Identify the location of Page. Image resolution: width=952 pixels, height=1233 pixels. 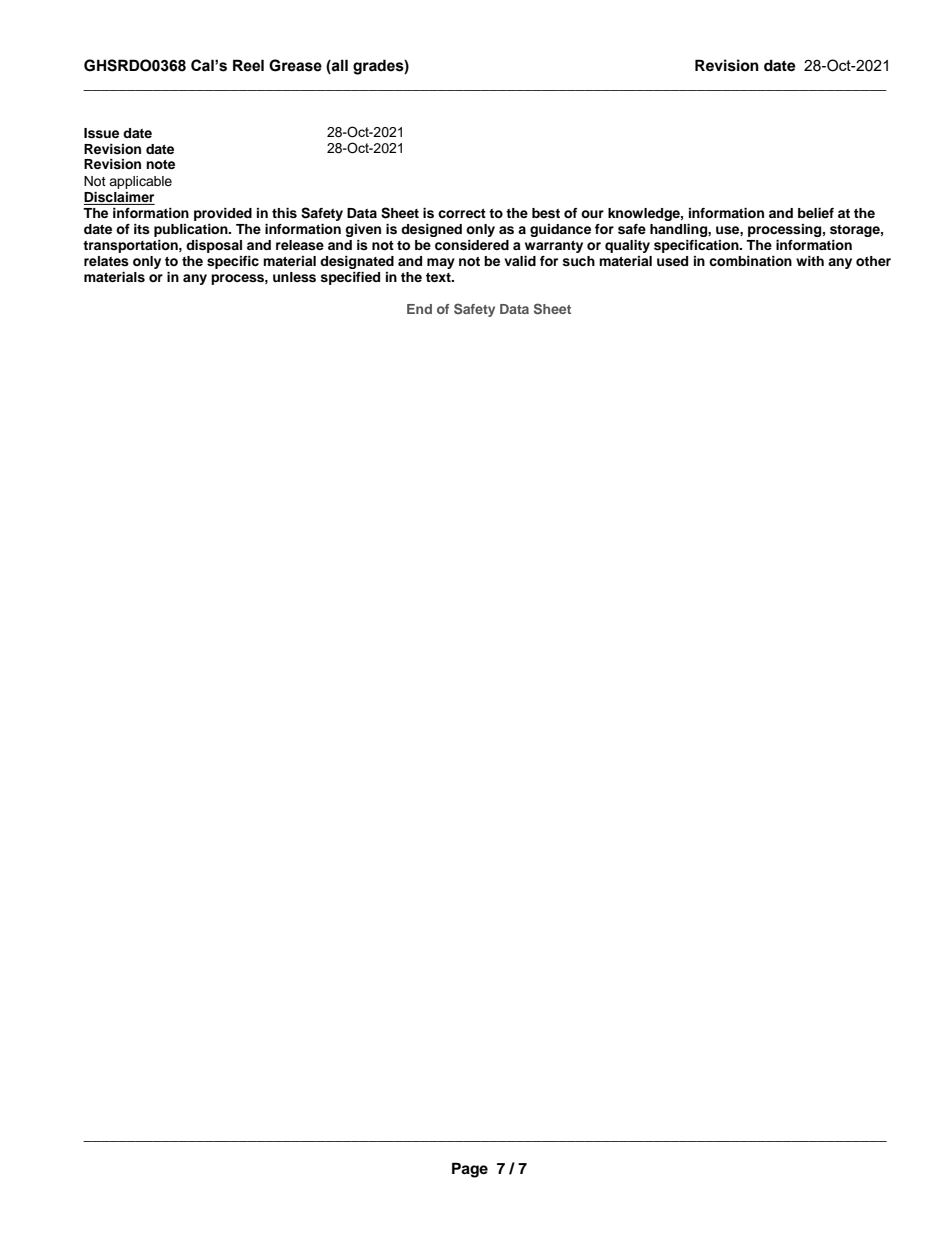
(470, 1170).
